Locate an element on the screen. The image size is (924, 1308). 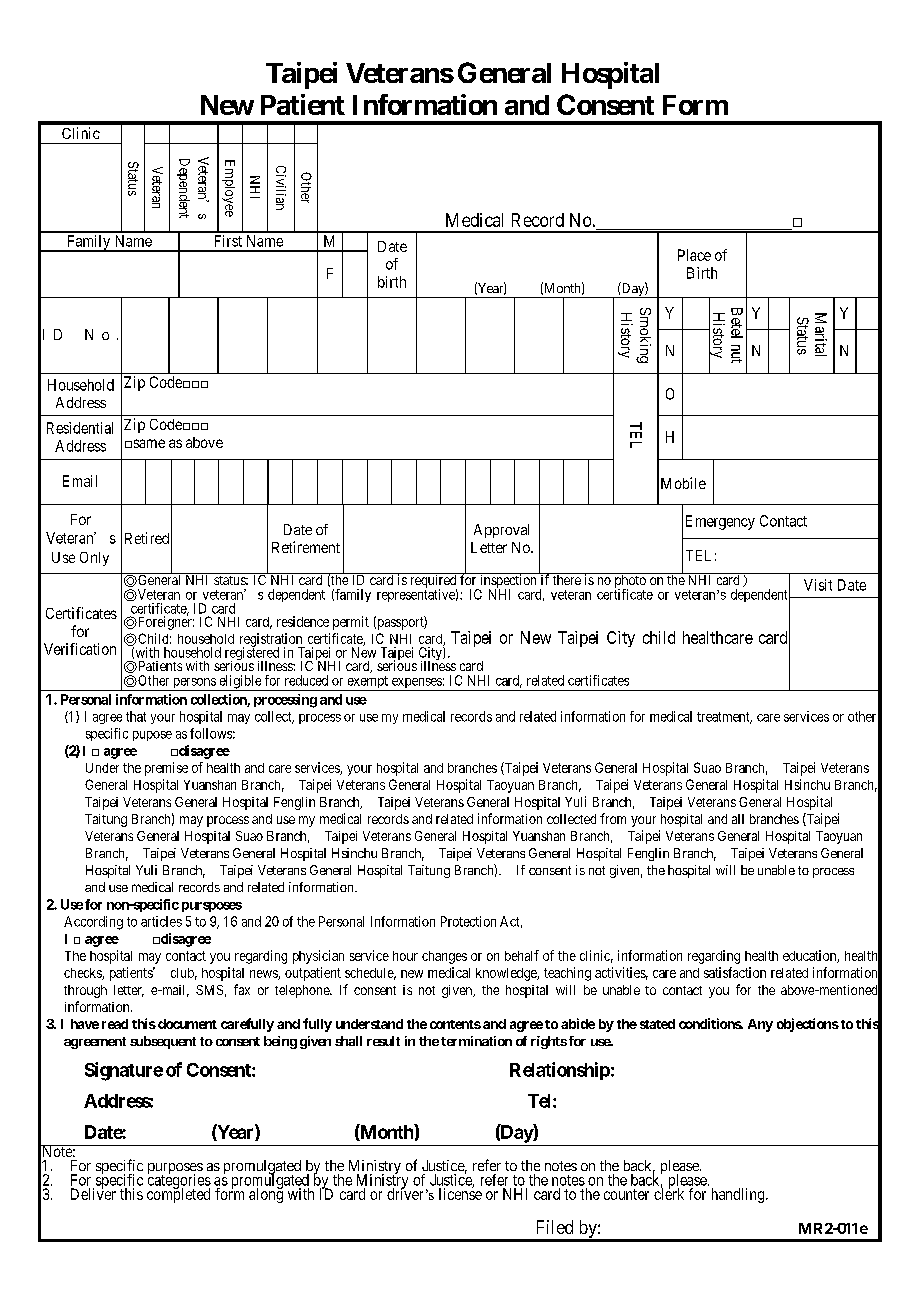
Emergency is located at coordinates (720, 522).
